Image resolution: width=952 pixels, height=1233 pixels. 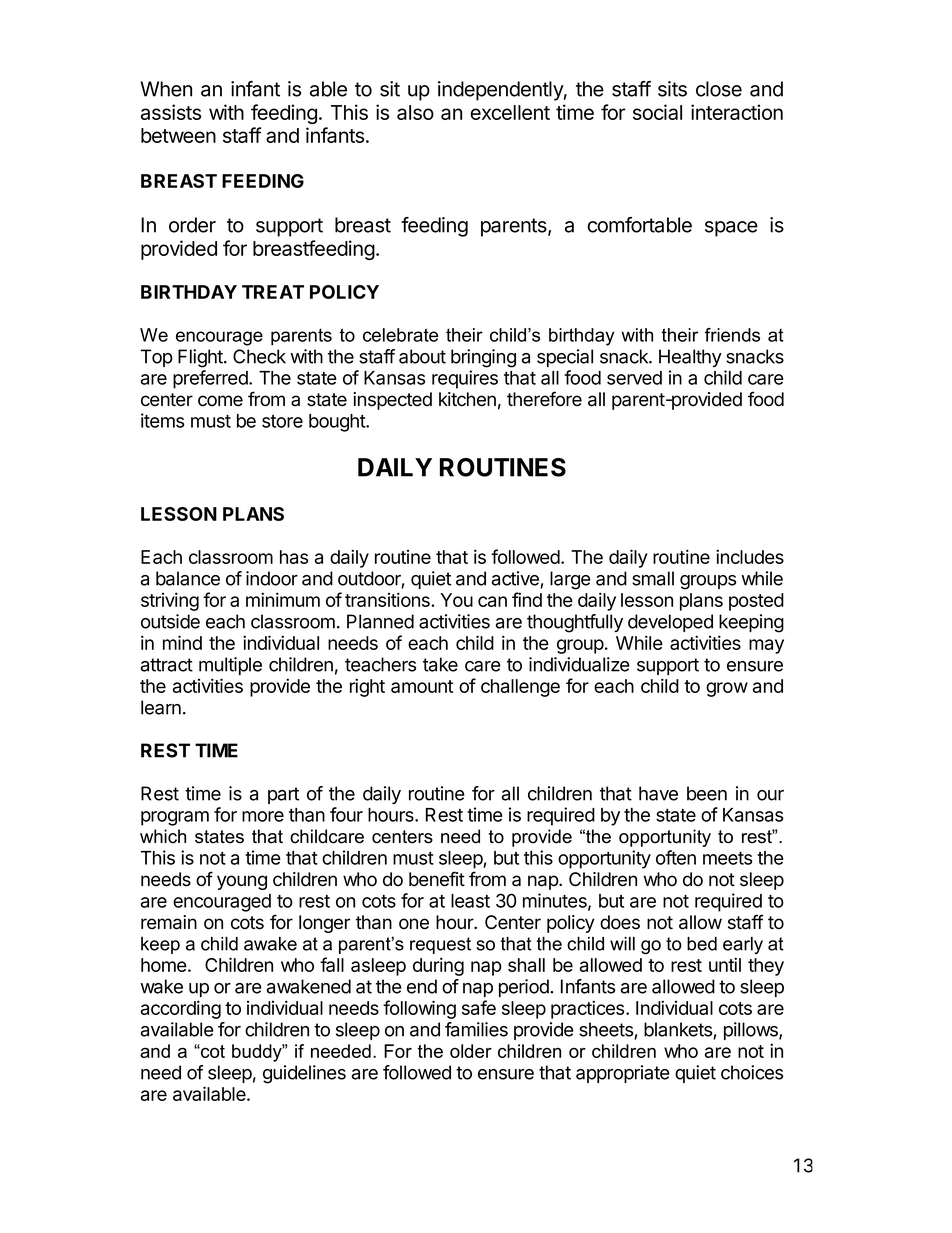 What do you see at coordinates (492, 601) in the page?
I see `can` at bounding box center [492, 601].
